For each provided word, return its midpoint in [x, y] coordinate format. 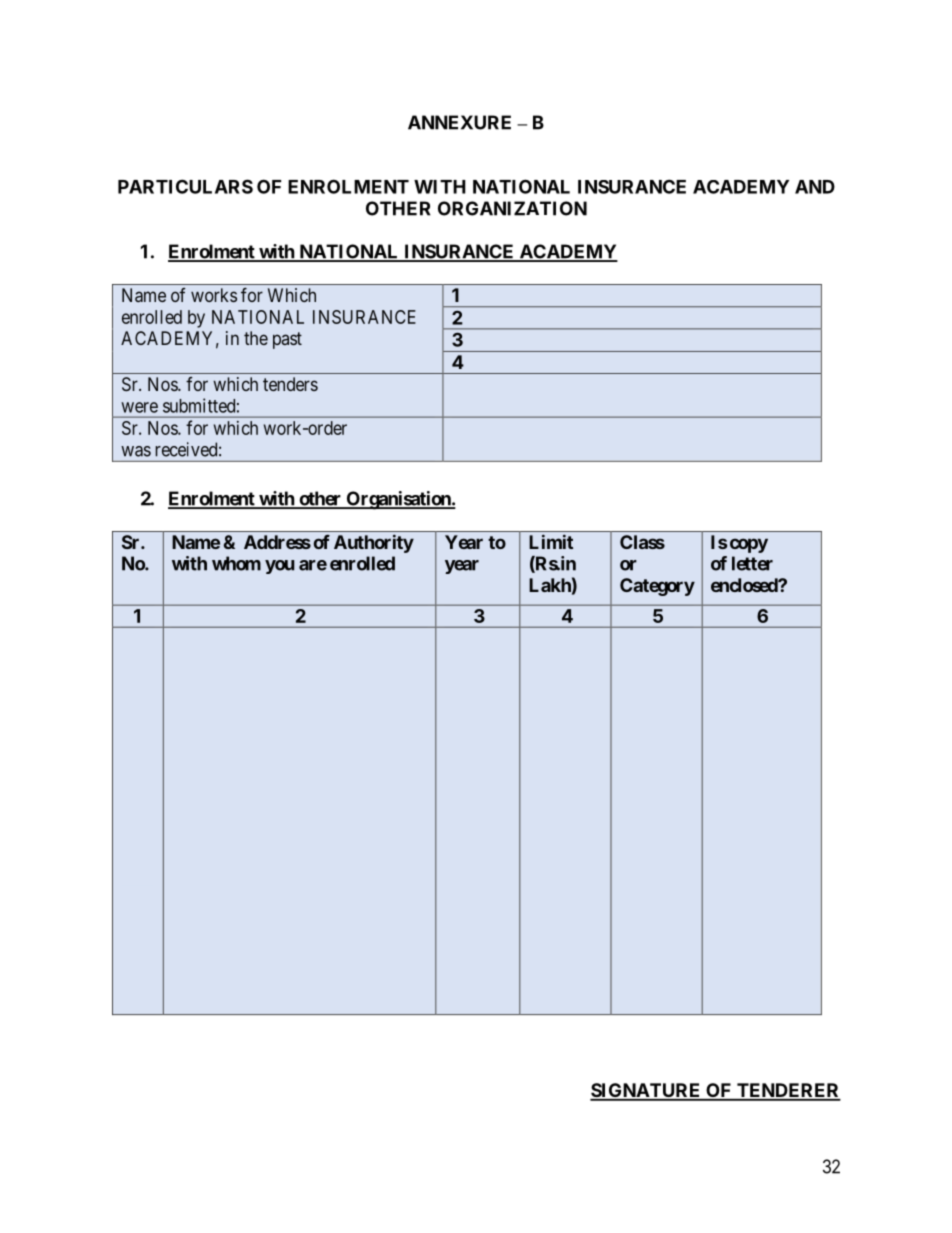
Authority [374, 543]
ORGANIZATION [512, 208]
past [287, 340]
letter [752, 563]
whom [236, 563]
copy [749, 545]
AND [815, 187]
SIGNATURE [646, 1091]
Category [657, 587]
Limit [551, 541]
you [280, 567]
